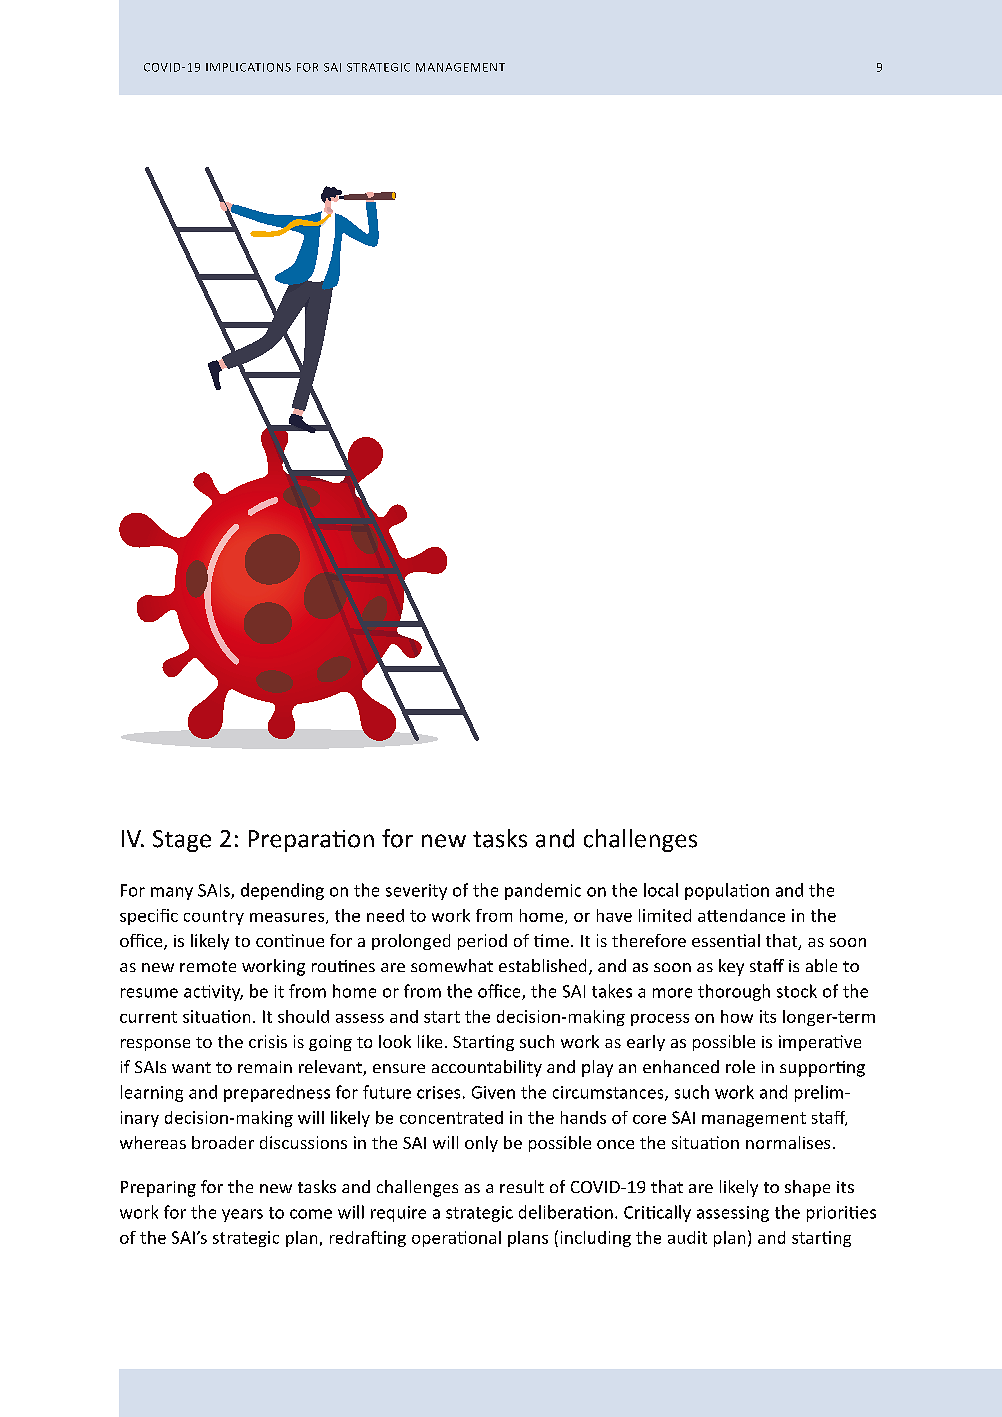 The image size is (1002, 1417). What do you see at coordinates (741, 915) in the page?
I see `attendance` at bounding box center [741, 915].
